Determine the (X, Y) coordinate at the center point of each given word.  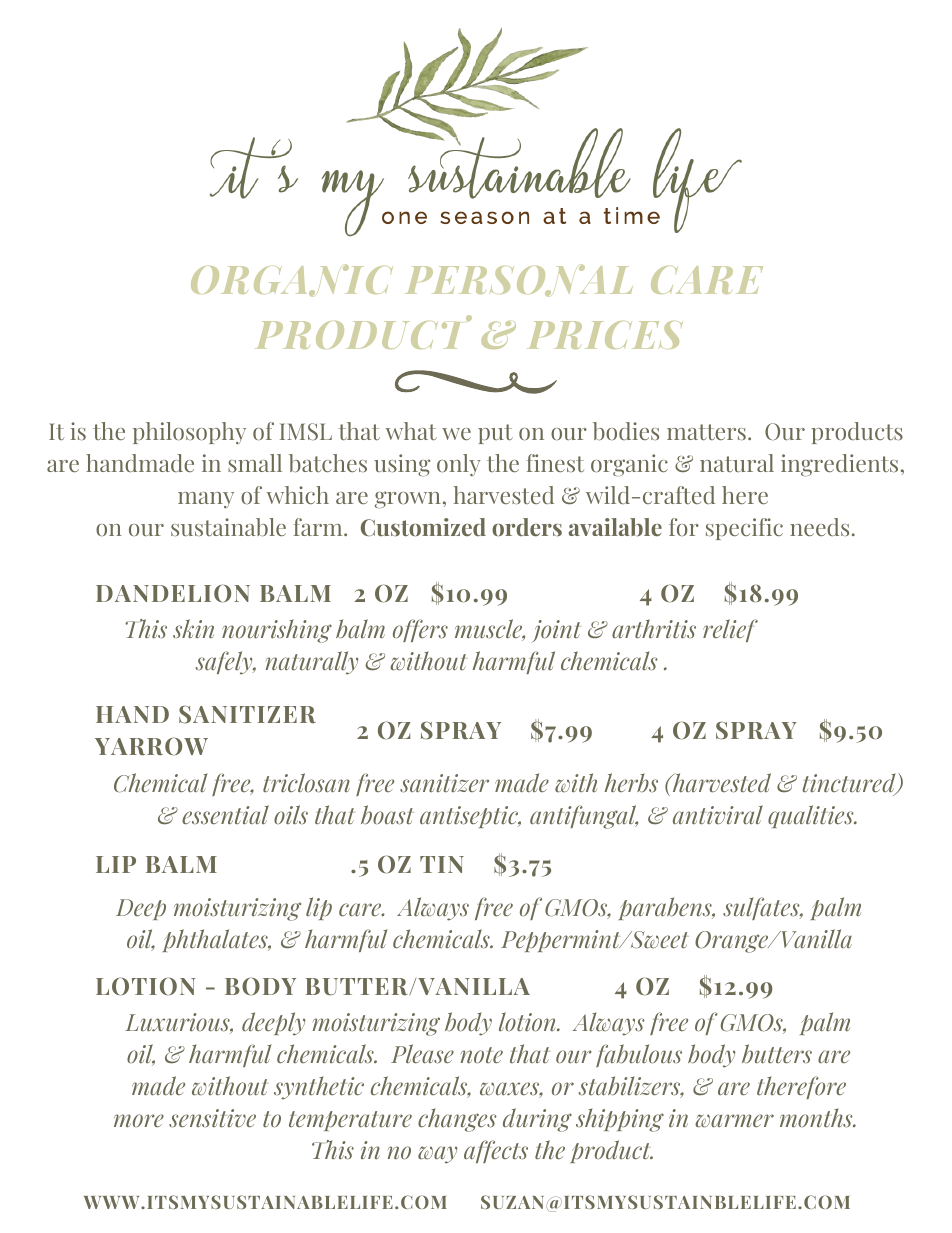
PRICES (605, 335)
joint (556, 631)
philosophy (189, 433)
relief (730, 630)
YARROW (151, 746)
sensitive (212, 1118)
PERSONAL (519, 280)
